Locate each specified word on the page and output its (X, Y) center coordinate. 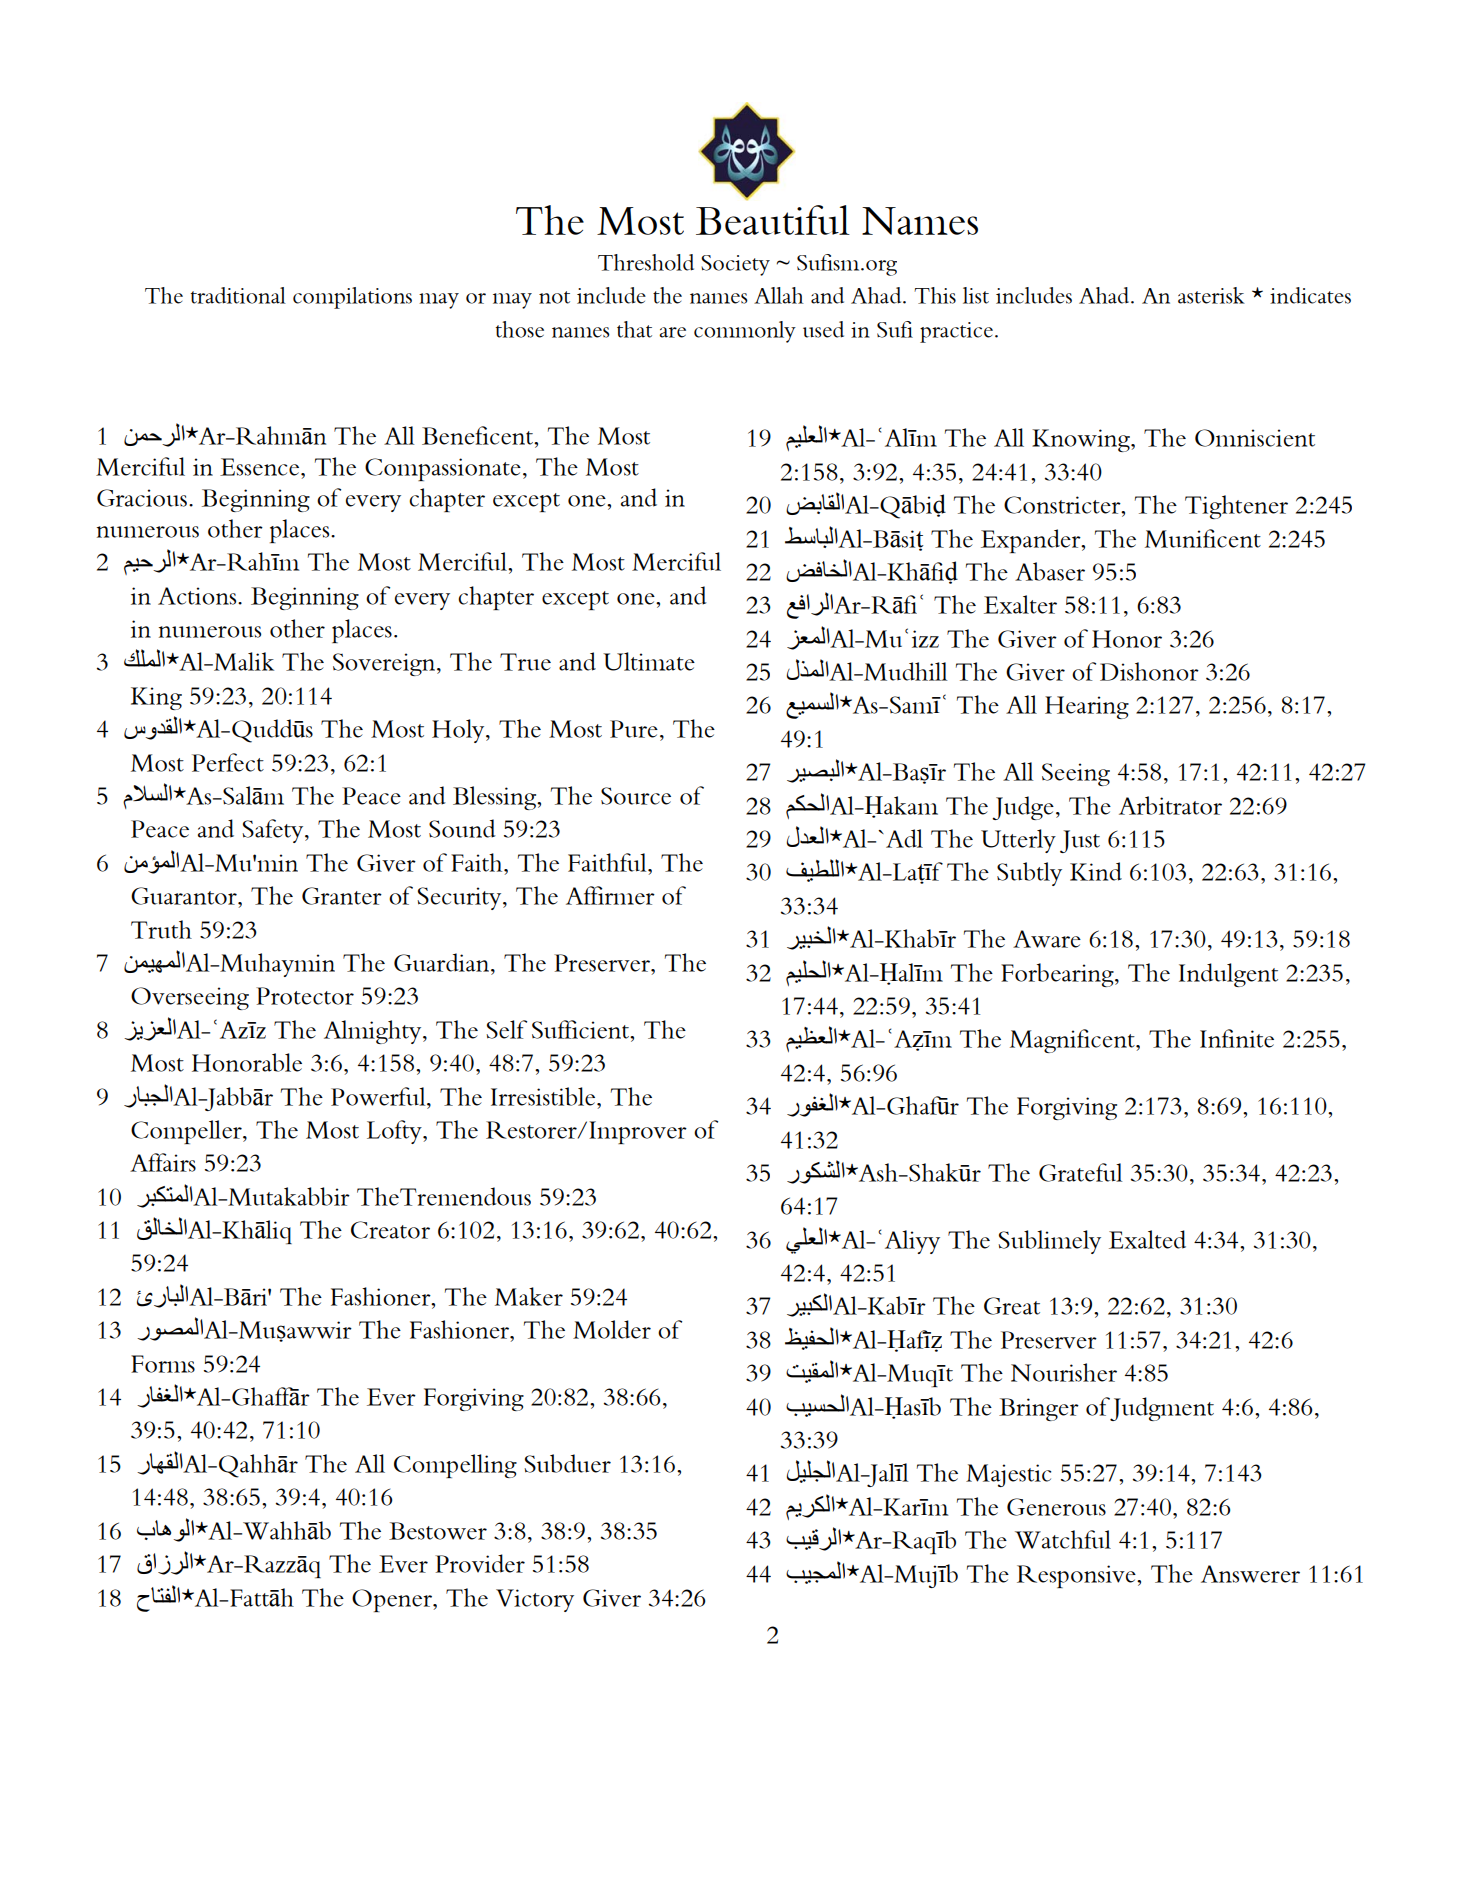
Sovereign (385, 664)
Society (735, 265)
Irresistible (544, 1096)
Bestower (438, 1531)
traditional (238, 295)
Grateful (1080, 1172)
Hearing (1087, 707)
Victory (535, 1600)
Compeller (187, 1132)
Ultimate (649, 661)
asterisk (1211, 295)
